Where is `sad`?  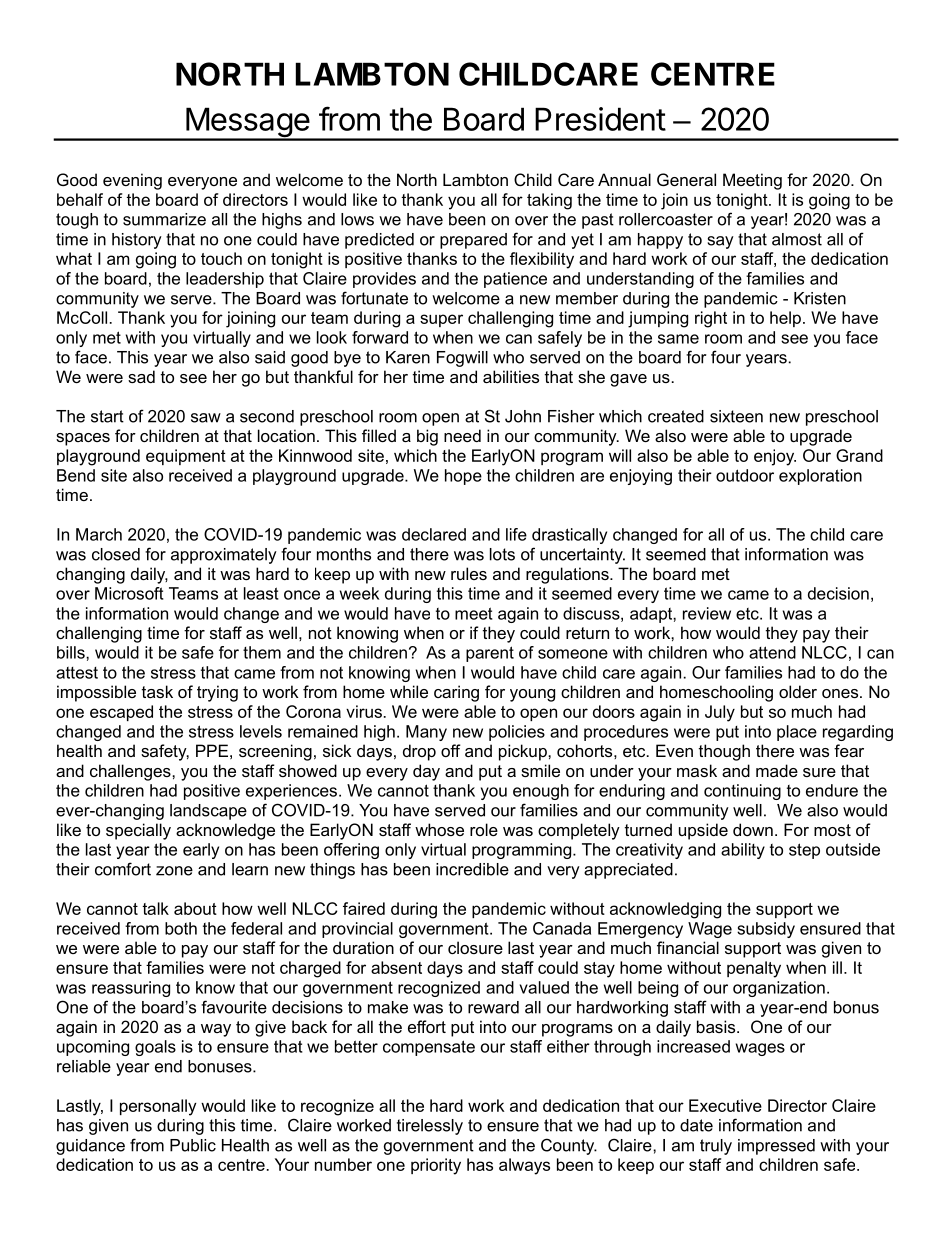 sad is located at coordinates (141, 376).
